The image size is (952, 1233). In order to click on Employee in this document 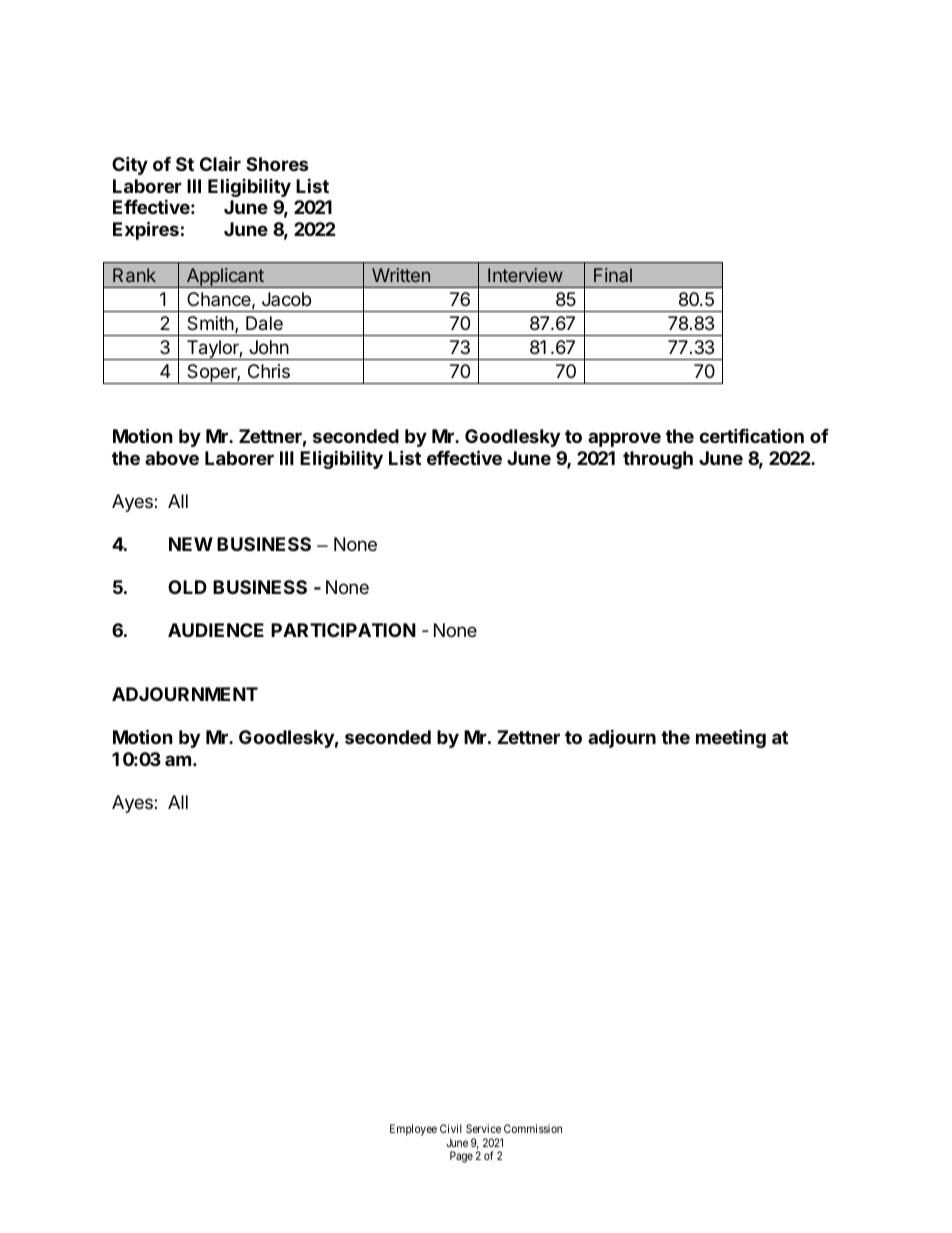, I will do `click(413, 1130)`.
